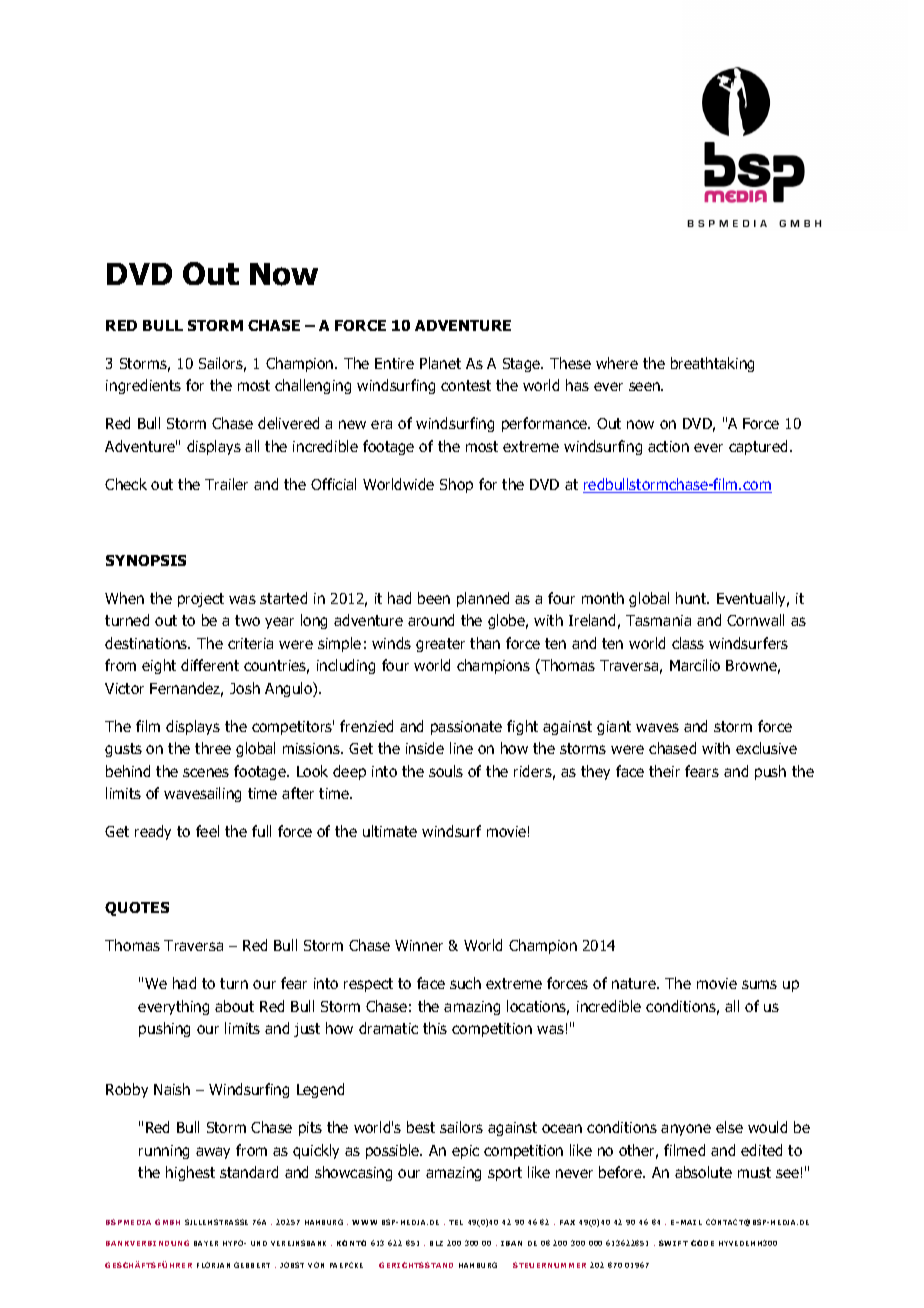 Image resolution: width=924 pixels, height=1308 pixels. Describe the element at coordinates (446, 771) in the document. I see `souls` at that location.
